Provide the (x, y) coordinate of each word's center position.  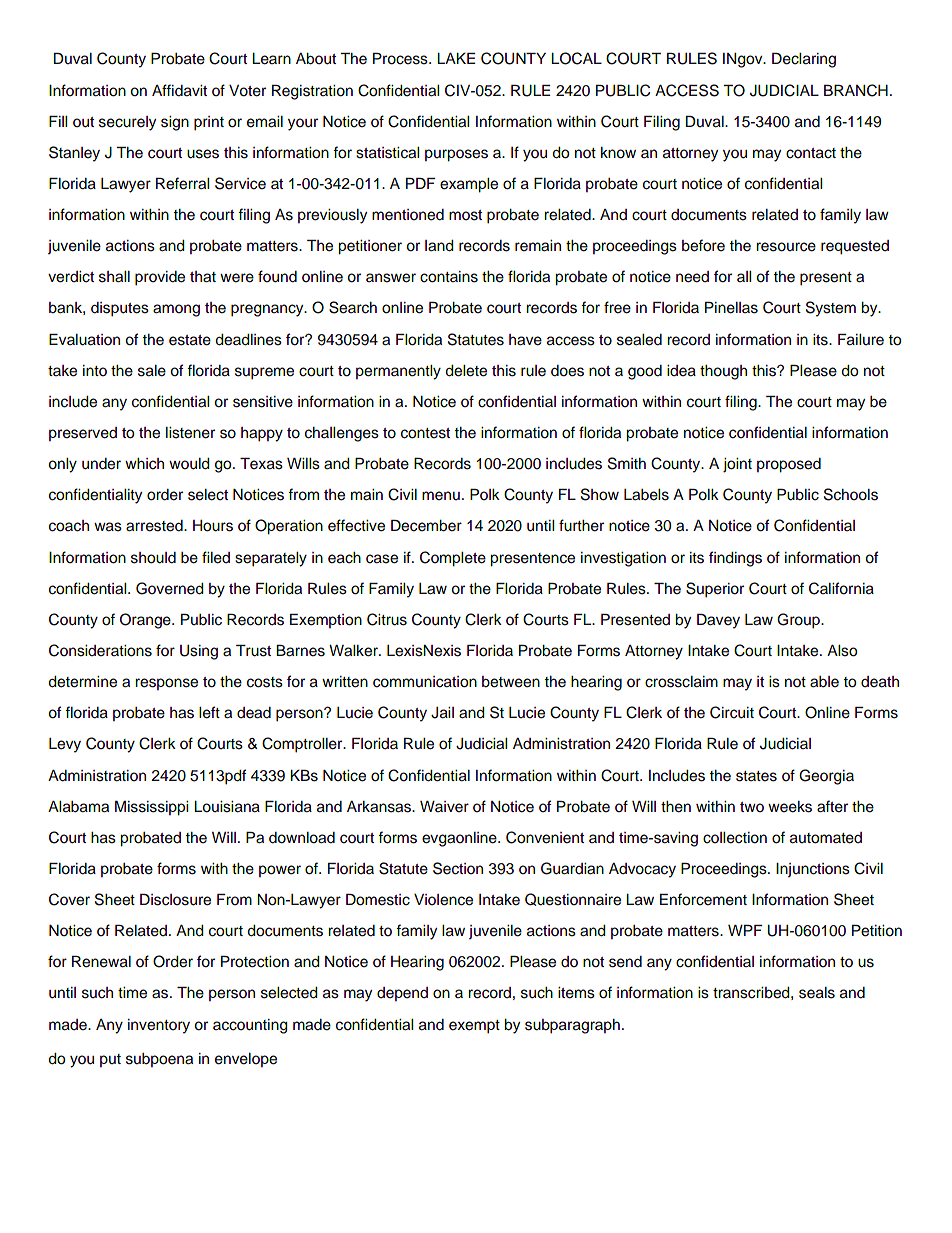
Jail (442, 713)
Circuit (732, 712)
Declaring (804, 60)
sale (152, 371)
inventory (159, 1026)
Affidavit (179, 90)
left (209, 712)
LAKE (456, 58)
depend (402, 994)
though (723, 372)
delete (466, 371)
